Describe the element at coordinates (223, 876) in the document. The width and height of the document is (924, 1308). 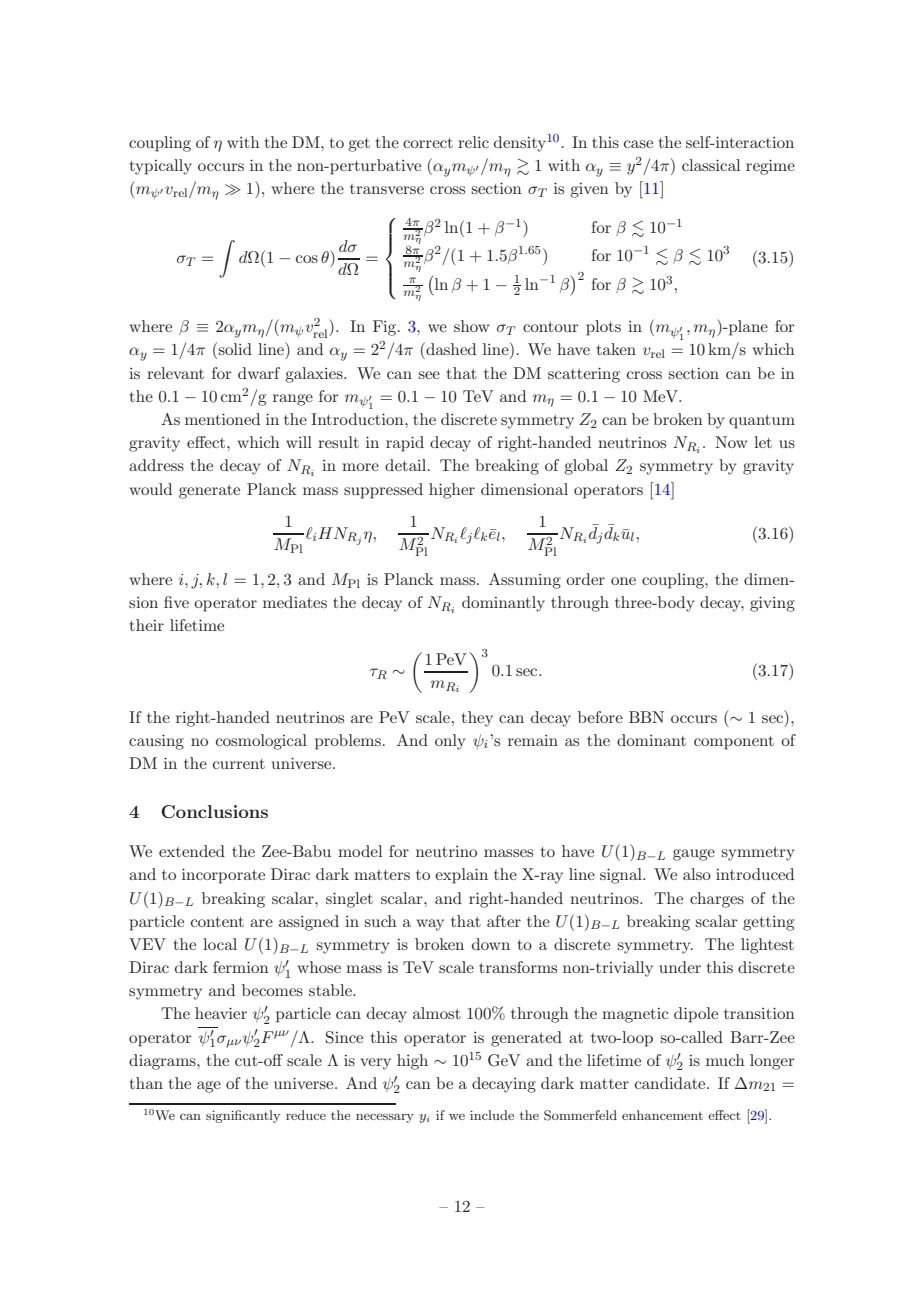
I see `incorporate` at that location.
